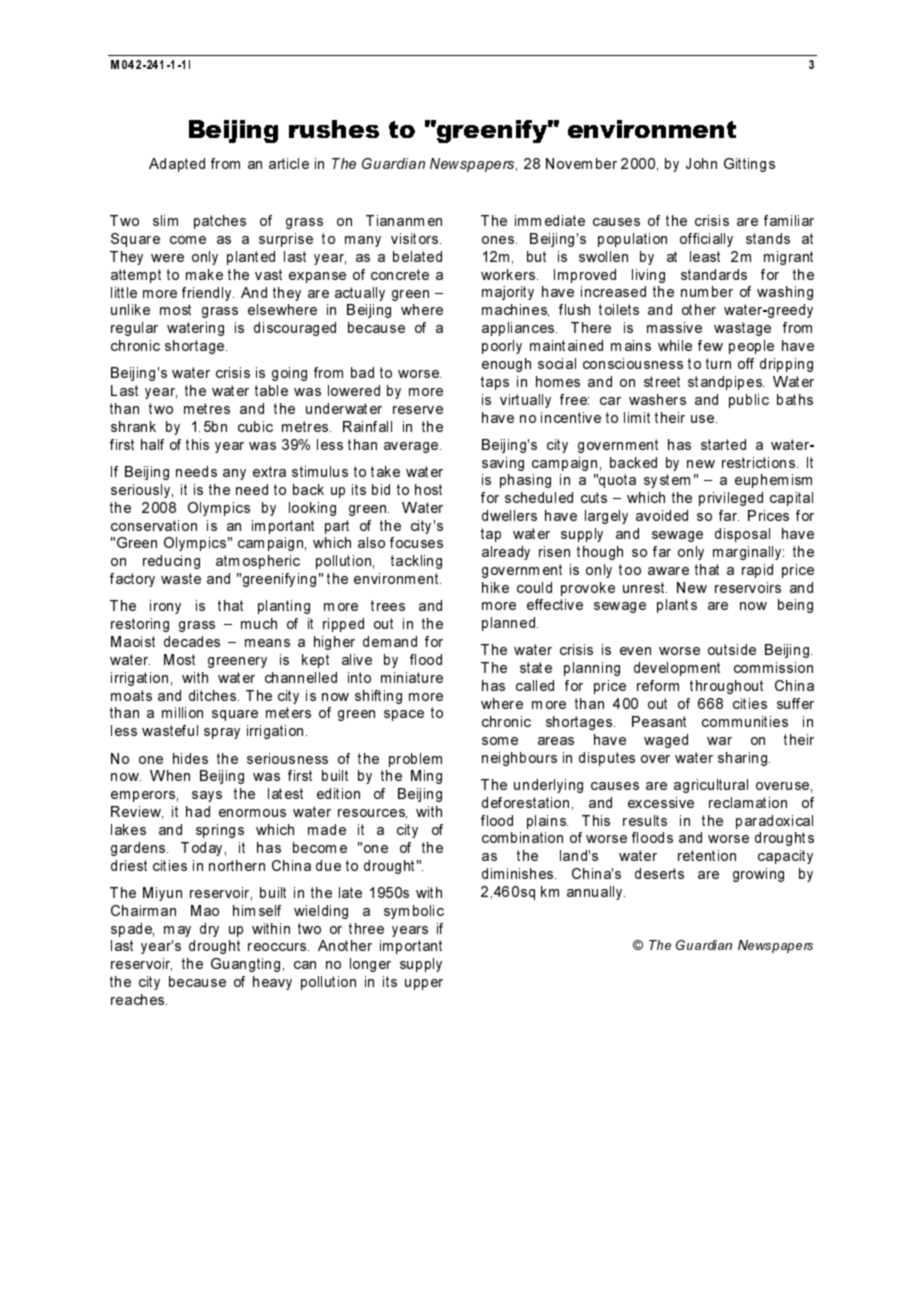 This document has width=924, height=1308. I want to click on dry, so click(209, 930).
